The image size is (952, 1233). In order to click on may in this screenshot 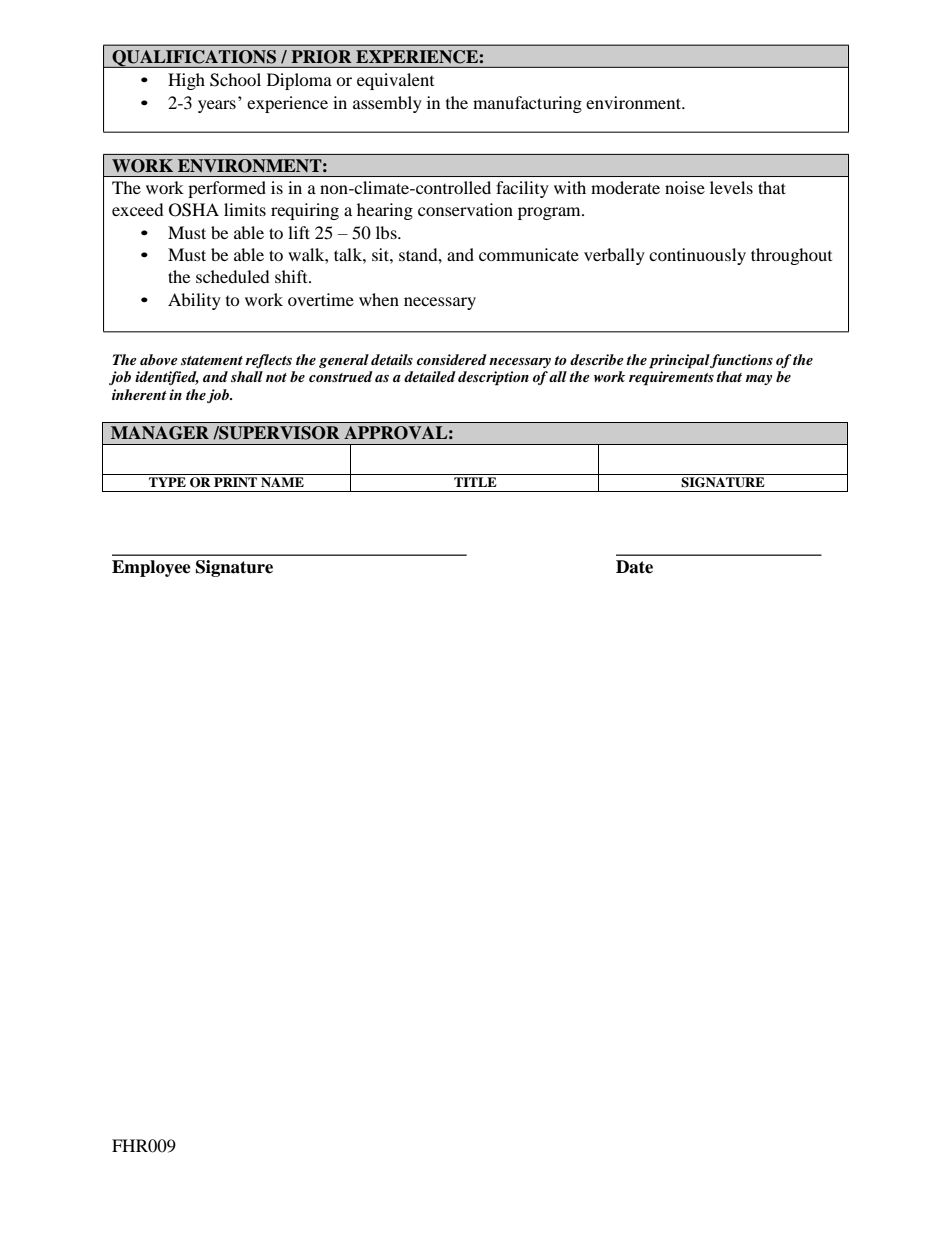, I will do `click(758, 380)`.
